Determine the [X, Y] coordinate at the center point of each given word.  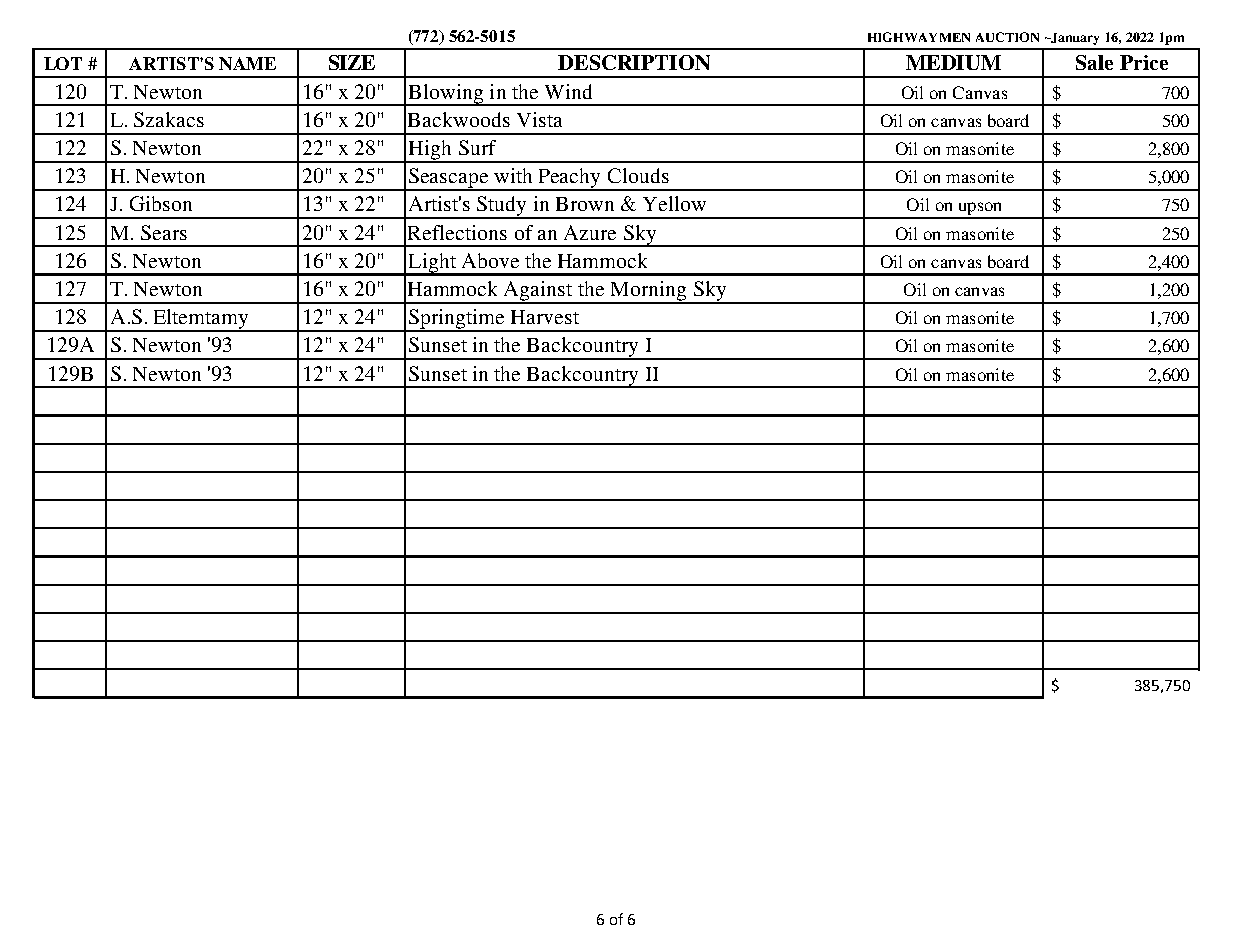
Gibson [161, 203]
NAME [247, 63]
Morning [648, 292]
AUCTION [1007, 37]
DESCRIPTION [634, 62]
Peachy [570, 179]
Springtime [457, 320]
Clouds [638, 175]
